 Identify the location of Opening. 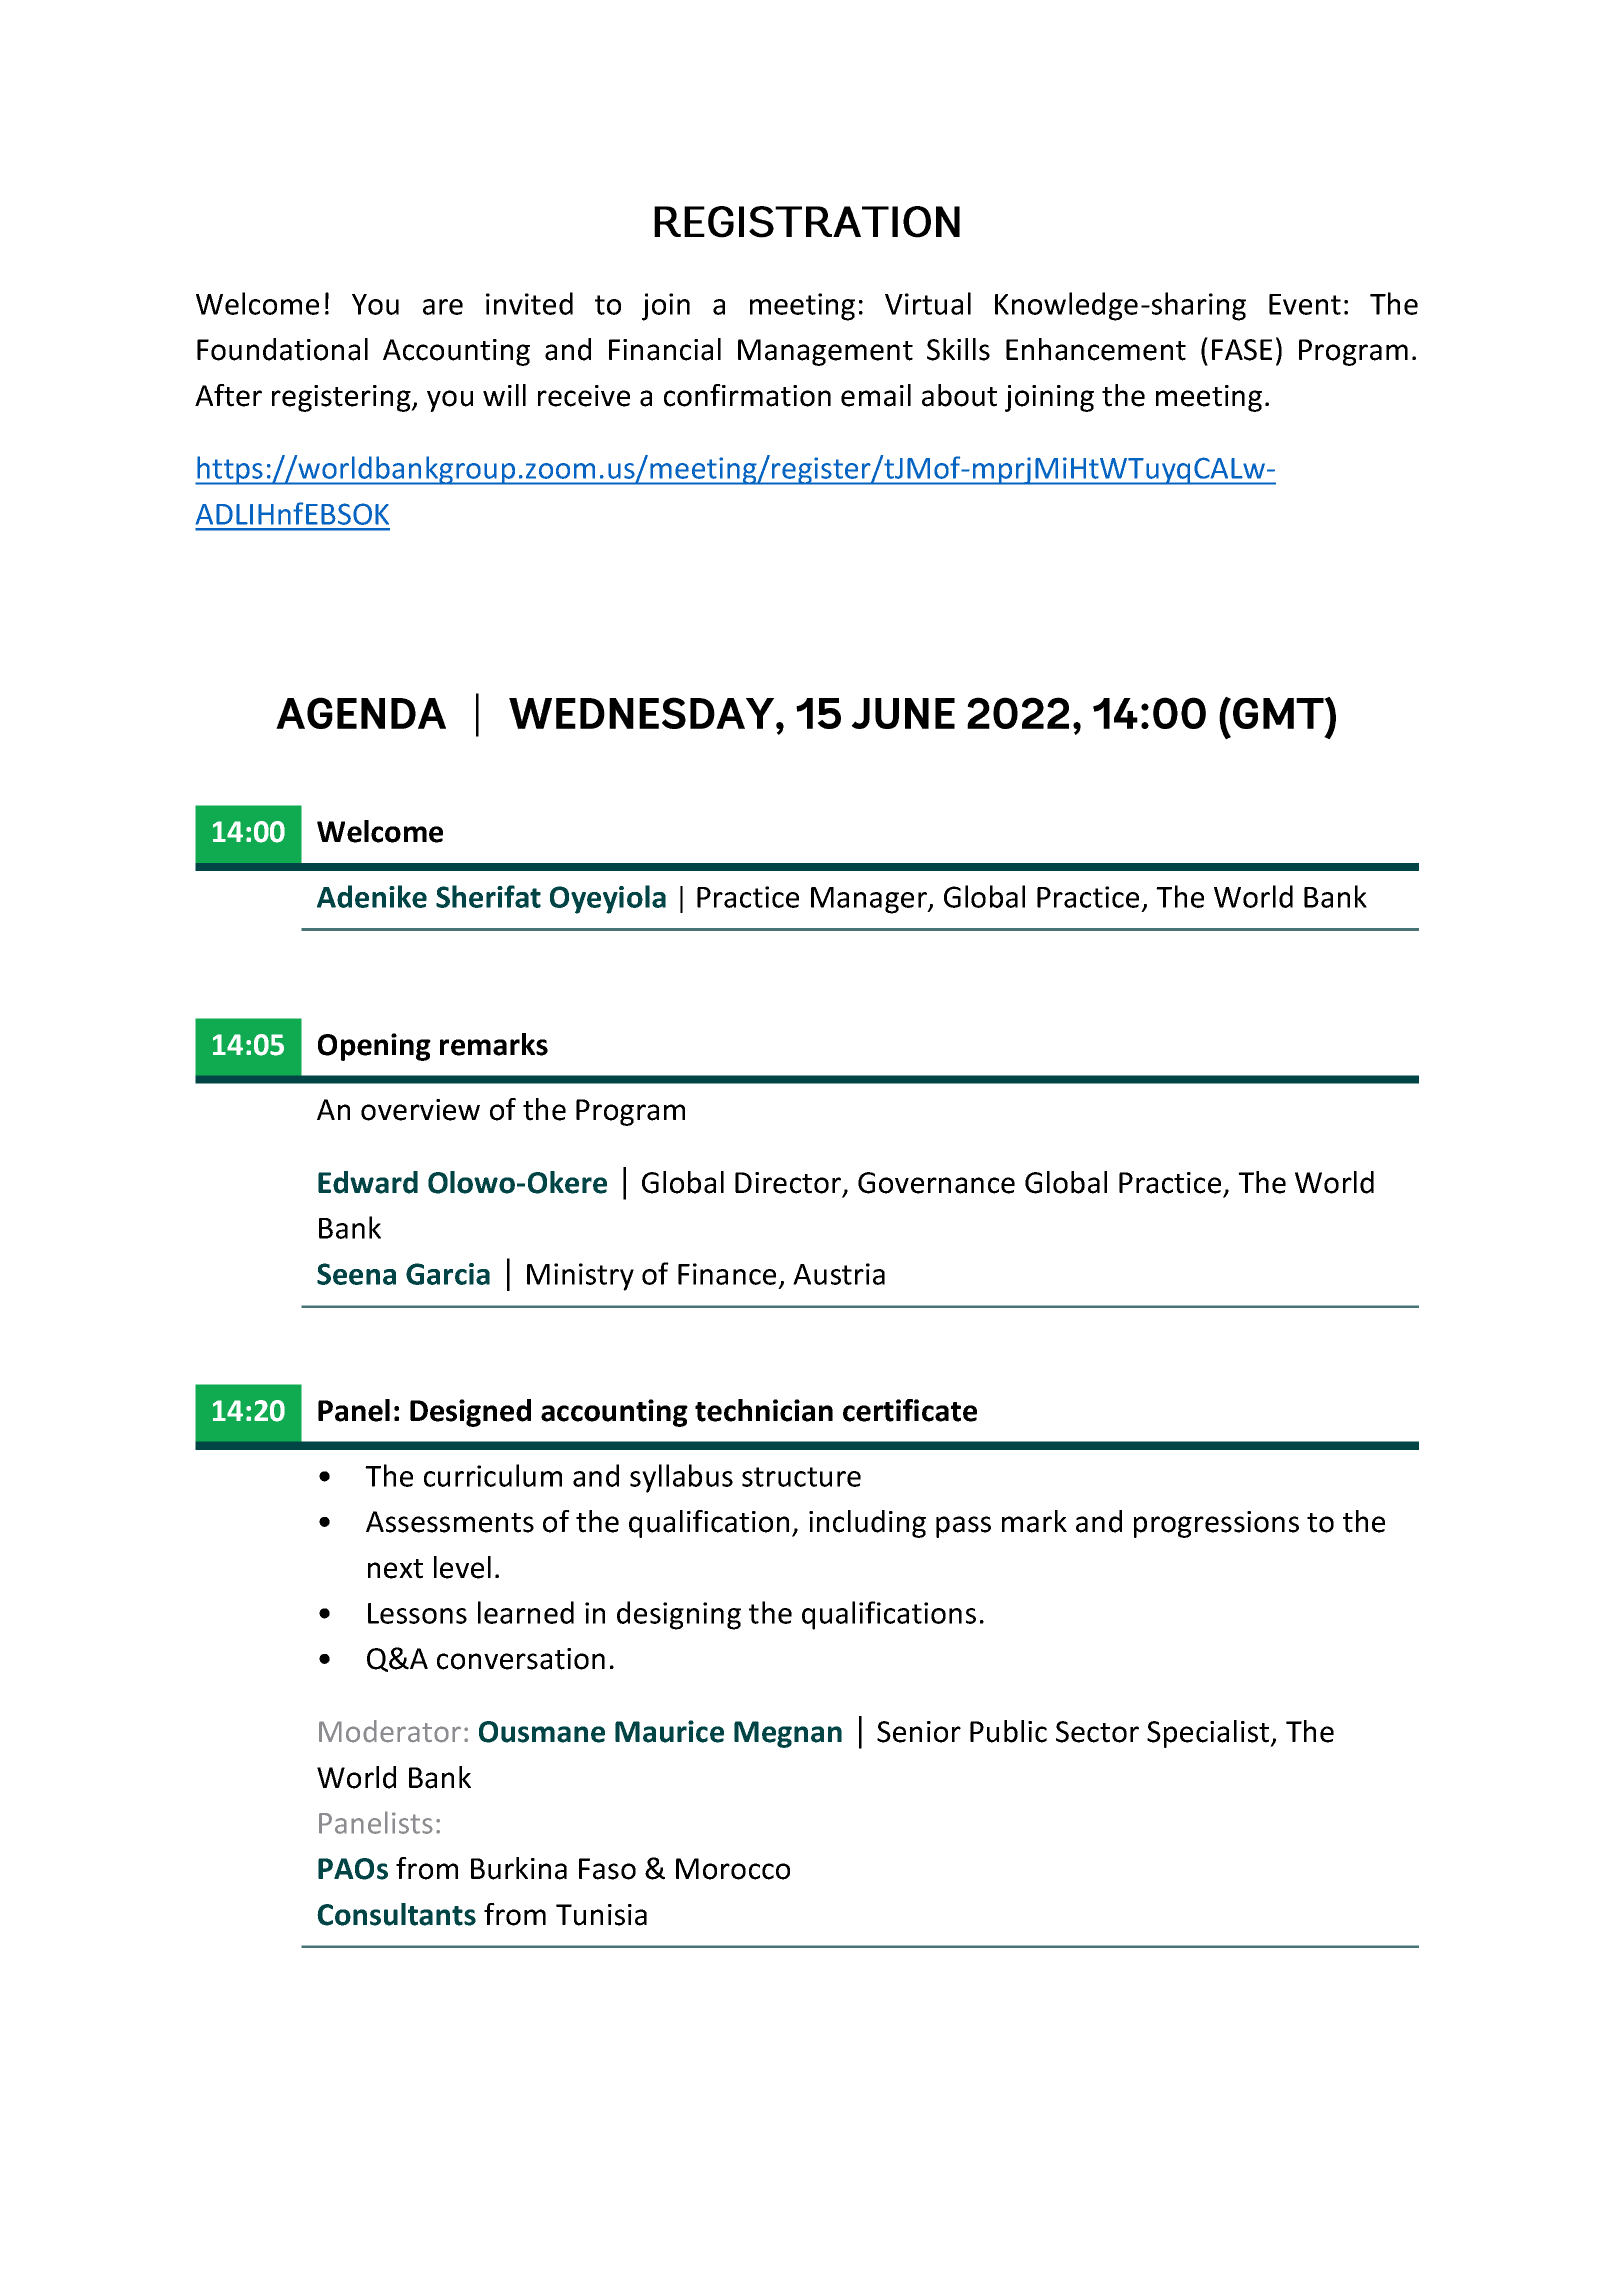
(374, 1047).
